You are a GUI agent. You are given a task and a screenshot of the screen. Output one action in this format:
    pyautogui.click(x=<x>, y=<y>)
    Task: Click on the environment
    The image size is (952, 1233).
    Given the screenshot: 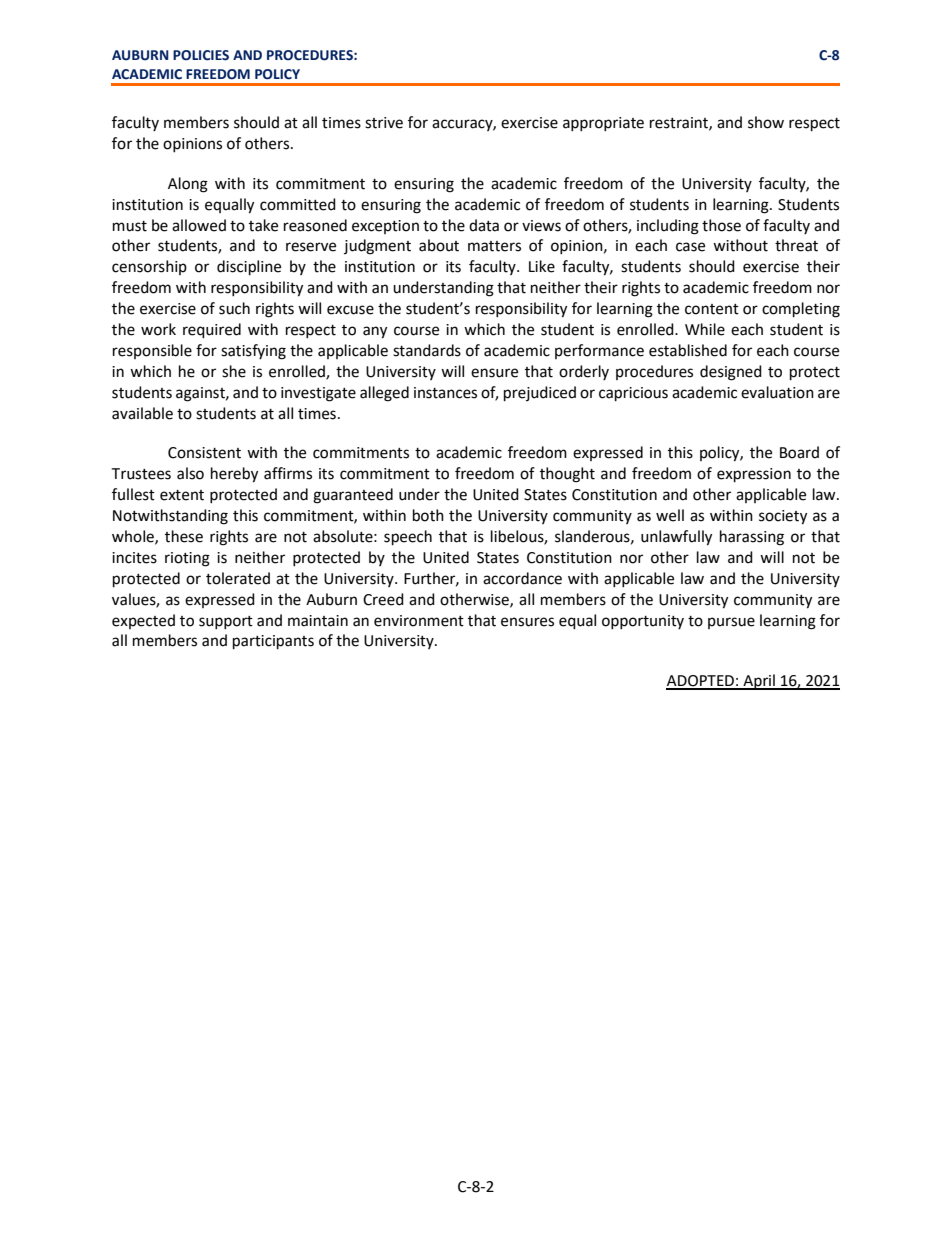 What is the action you would take?
    pyautogui.click(x=419, y=621)
